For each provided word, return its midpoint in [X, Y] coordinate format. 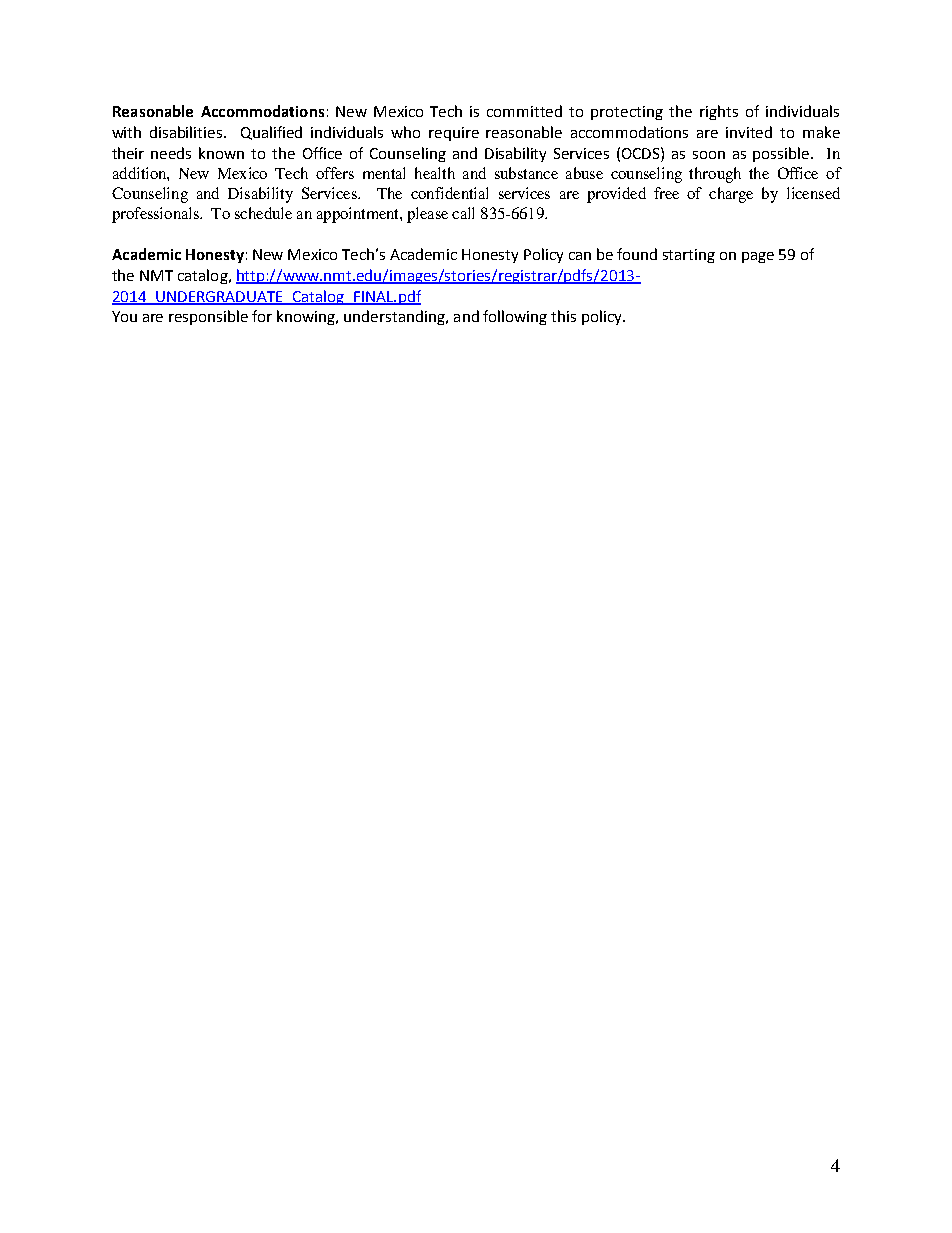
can [580, 256]
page [758, 257]
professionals [156, 215]
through [715, 175]
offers [335, 173]
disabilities [187, 132]
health [435, 173]
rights [719, 112]
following [515, 317]
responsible [208, 317]
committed [524, 111]
